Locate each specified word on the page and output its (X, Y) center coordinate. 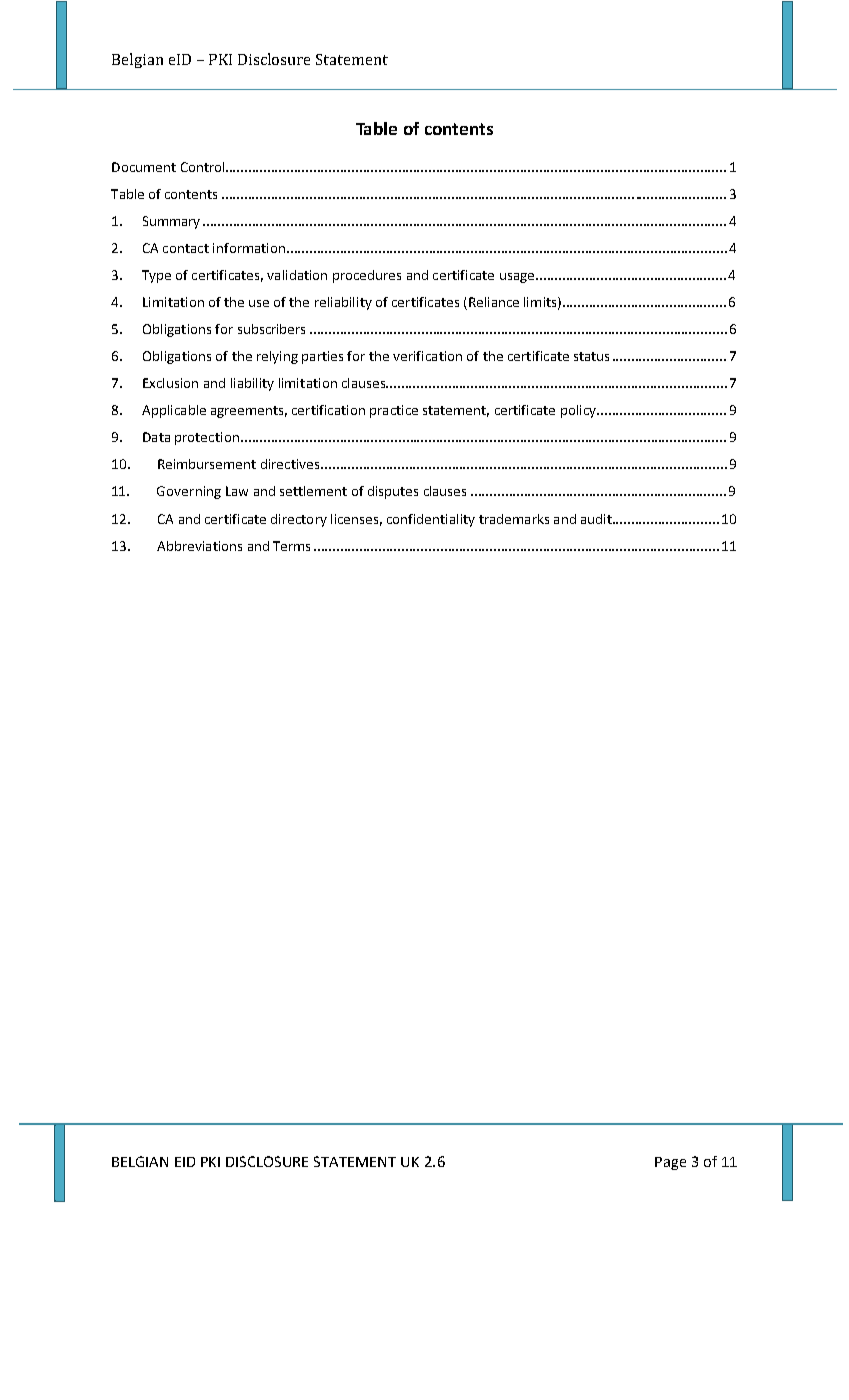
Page (670, 1163)
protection (207, 438)
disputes (393, 492)
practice (394, 411)
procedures (367, 276)
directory (299, 520)
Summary (171, 222)
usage (517, 278)
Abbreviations (199, 546)
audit (597, 519)
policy (579, 411)
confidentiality (431, 520)
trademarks (514, 519)
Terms (291, 546)
